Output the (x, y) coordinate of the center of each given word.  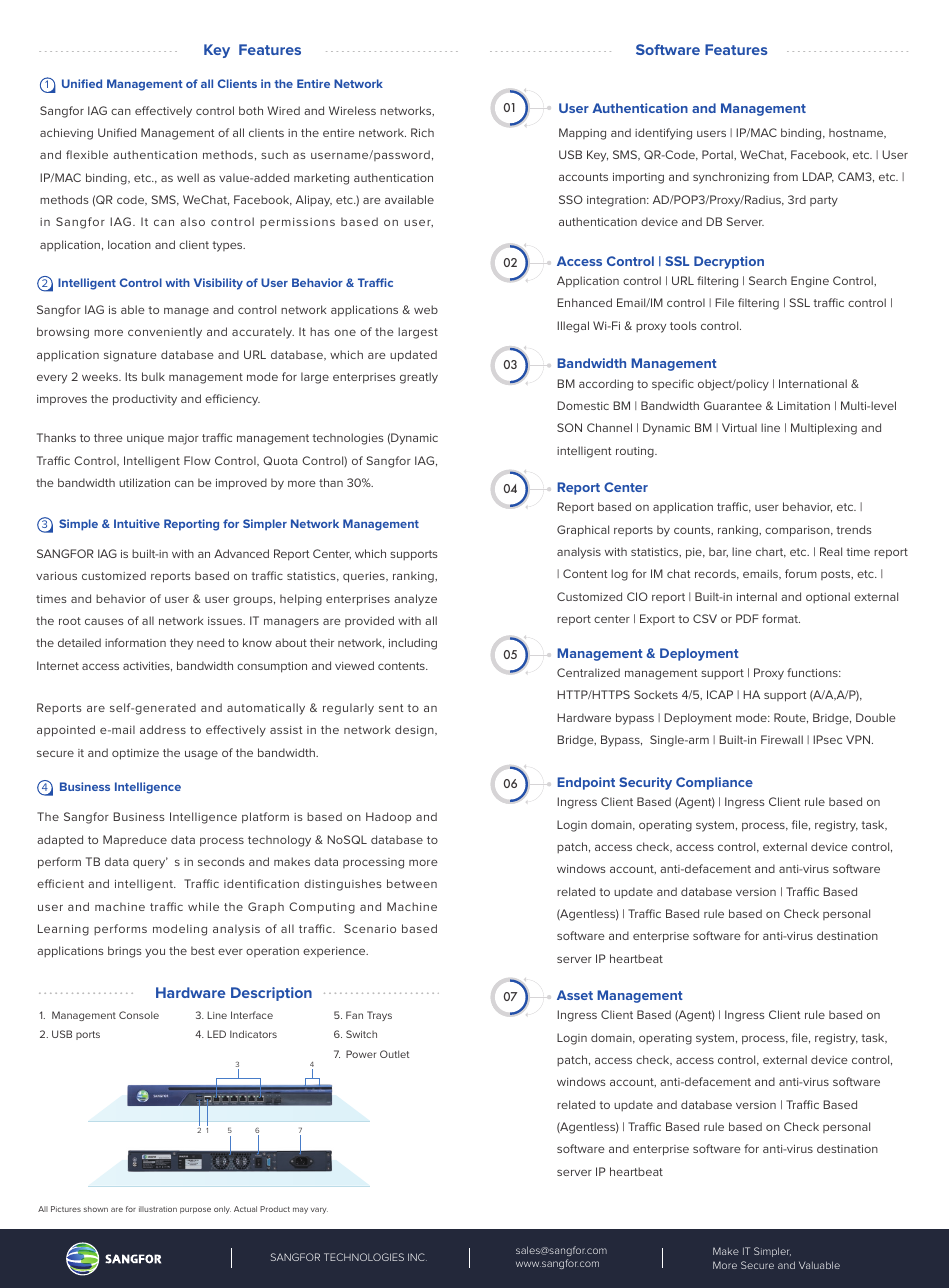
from (785, 176)
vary (319, 1211)
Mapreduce (135, 840)
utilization (144, 482)
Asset (575, 995)
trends (854, 529)
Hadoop (388, 817)
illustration (158, 1209)
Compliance (714, 783)
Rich (422, 132)
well (188, 177)
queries (365, 577)
